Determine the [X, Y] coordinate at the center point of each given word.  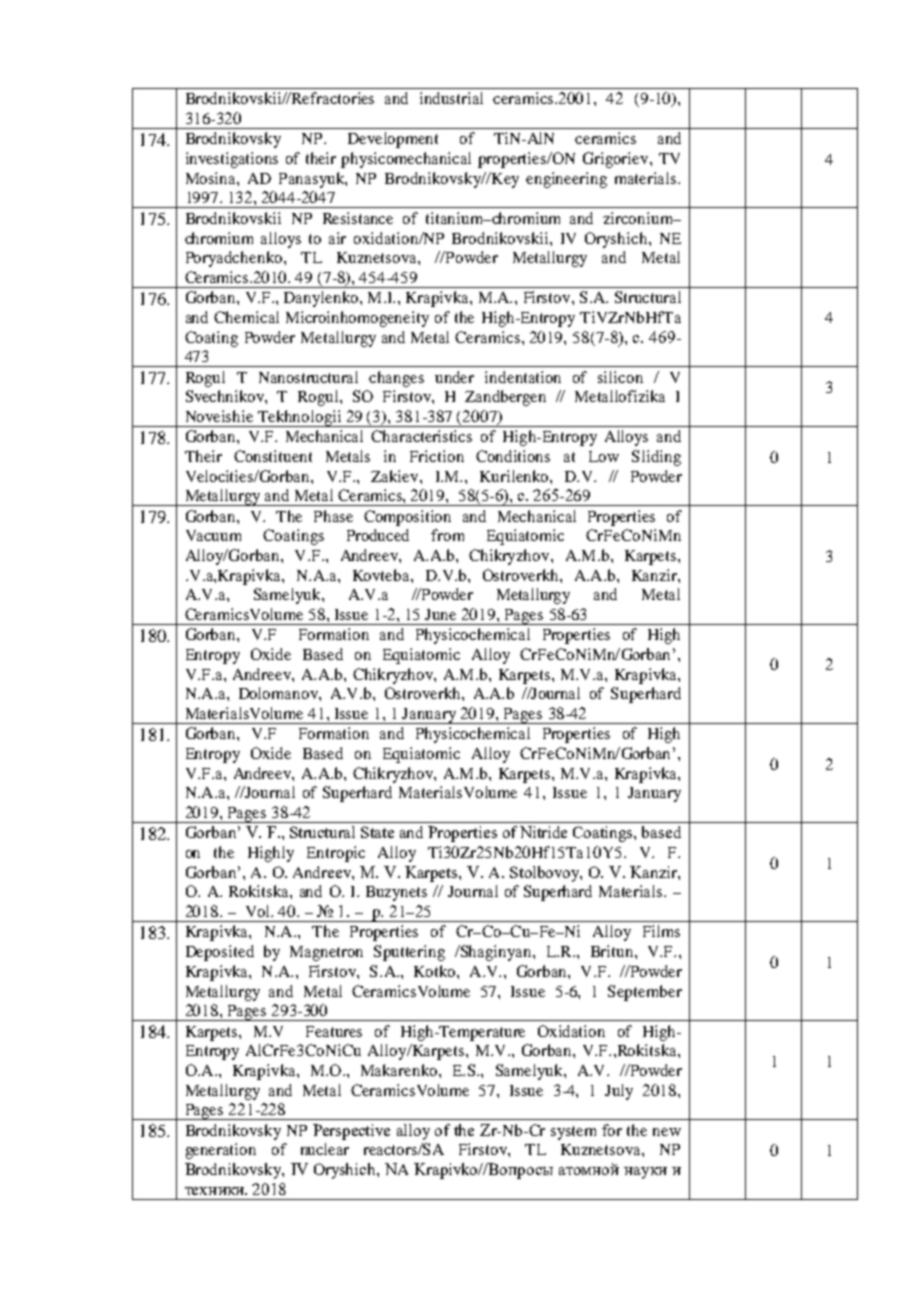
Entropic [336, 854]
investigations [232, 160]
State [377, 832]
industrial [451, 98]
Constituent [273, 456]
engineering [566, 180]
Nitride [543, 832]
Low [604, 456]
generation [221, 1151]
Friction [437, 456]
